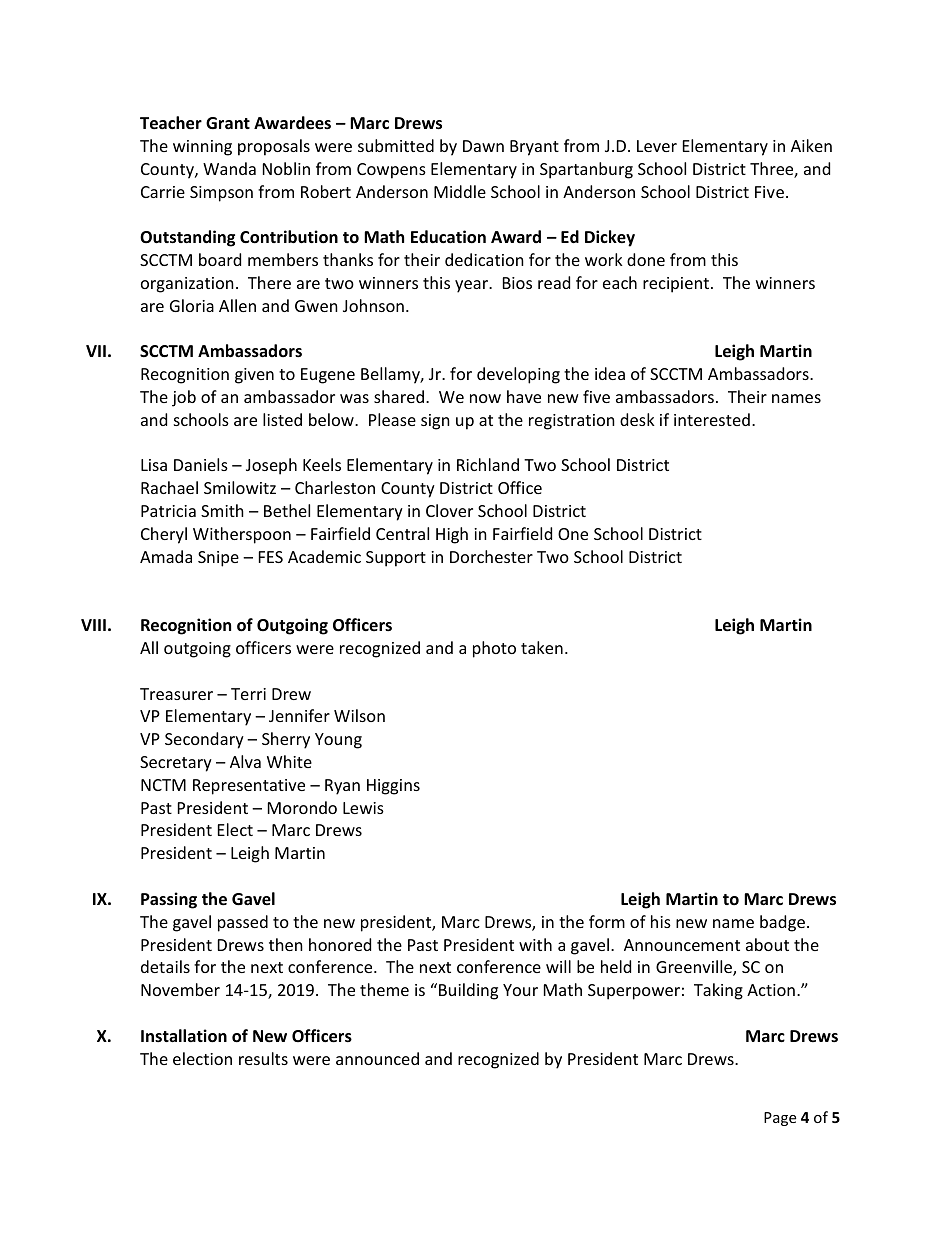 This screenshot has height=1233, width=952. What do you see at coordinates (377, 1058) in the screenshot?
I see `announced` at bounding box center [377, 1058].
